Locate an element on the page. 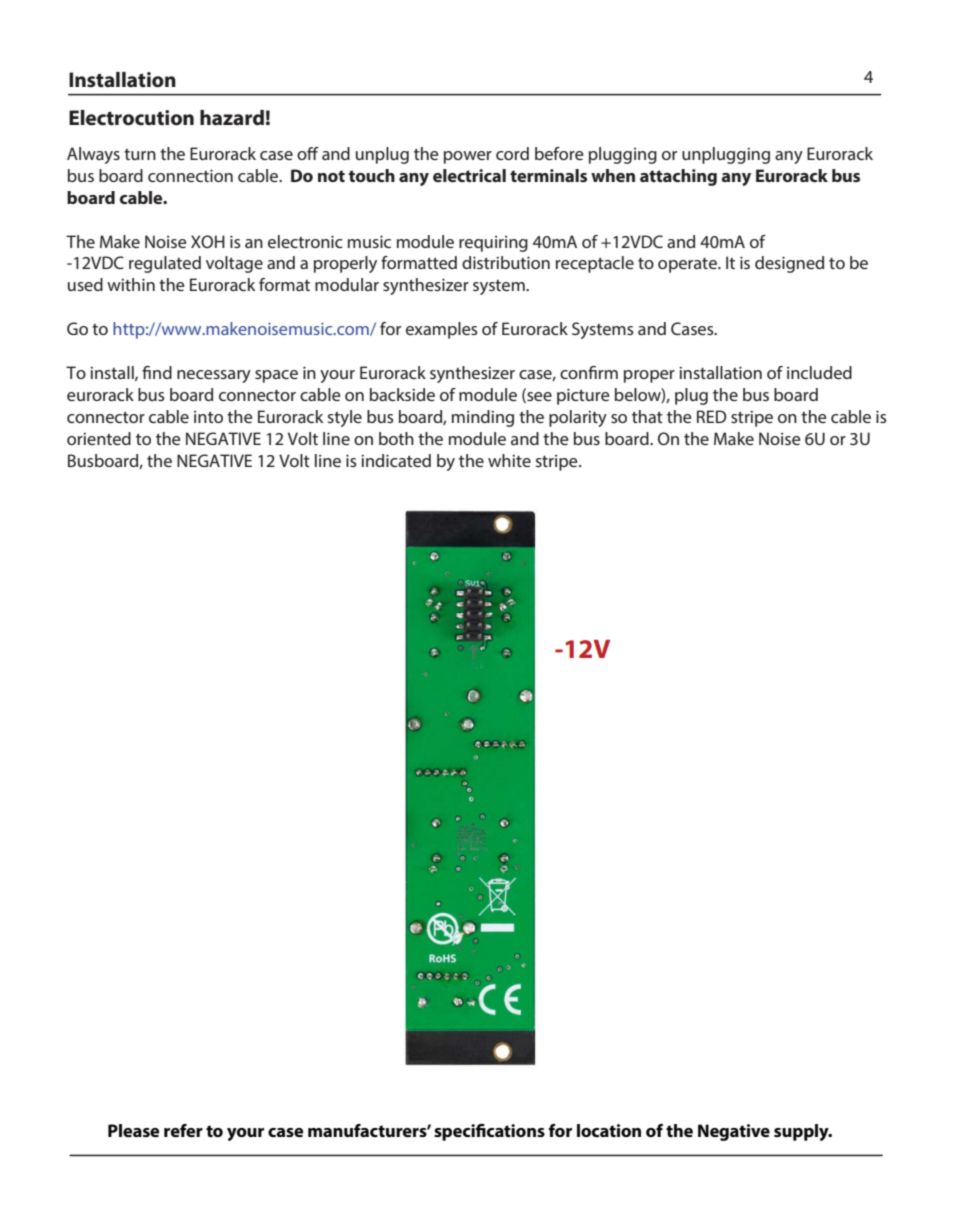 This image has width=958, height=1232. supply is located at coordinates (802, 1132).
